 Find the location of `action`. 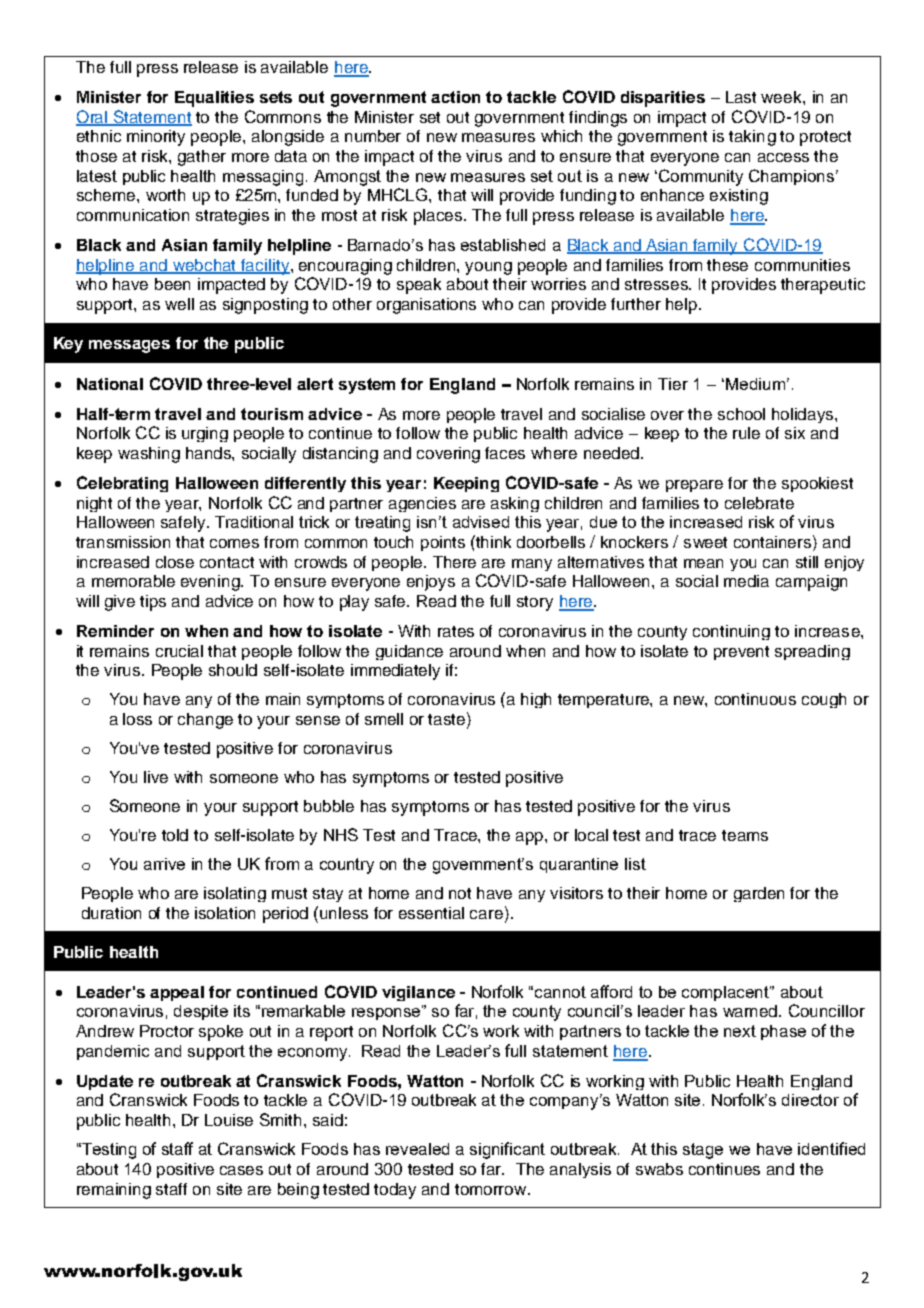

action is located at coordinates (455, 97).
